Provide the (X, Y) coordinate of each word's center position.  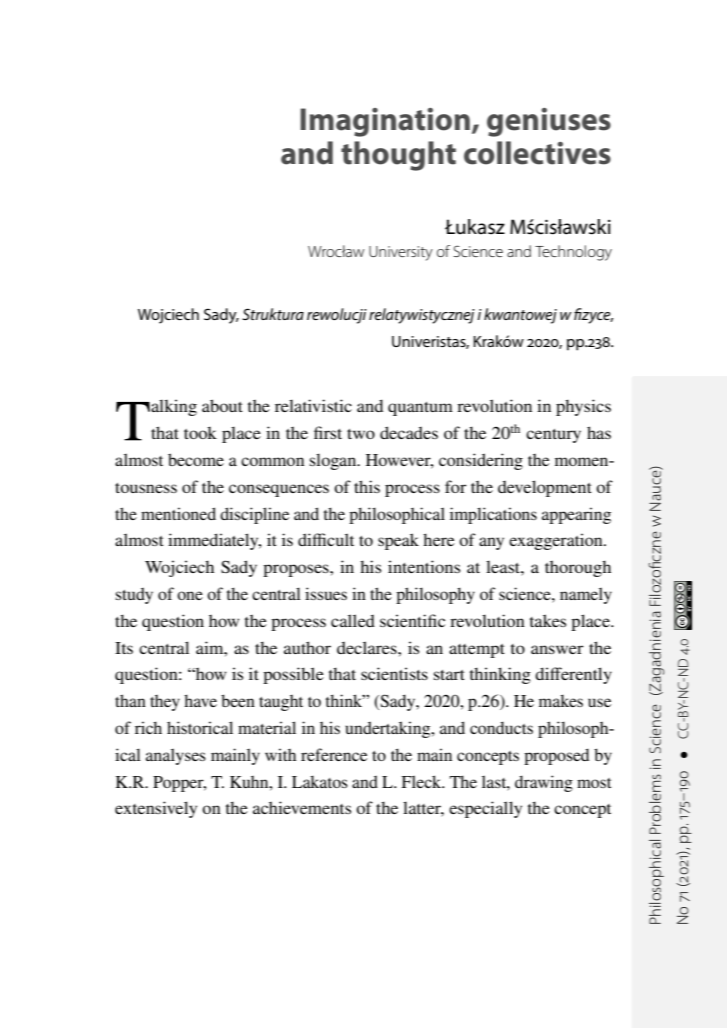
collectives (537, 153)
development (545, 488)
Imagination (385, 122)
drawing (544, 783)
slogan (334, 461)
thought (398, 156)
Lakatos (320, 781)
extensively (156, 809)
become (196, 459)
